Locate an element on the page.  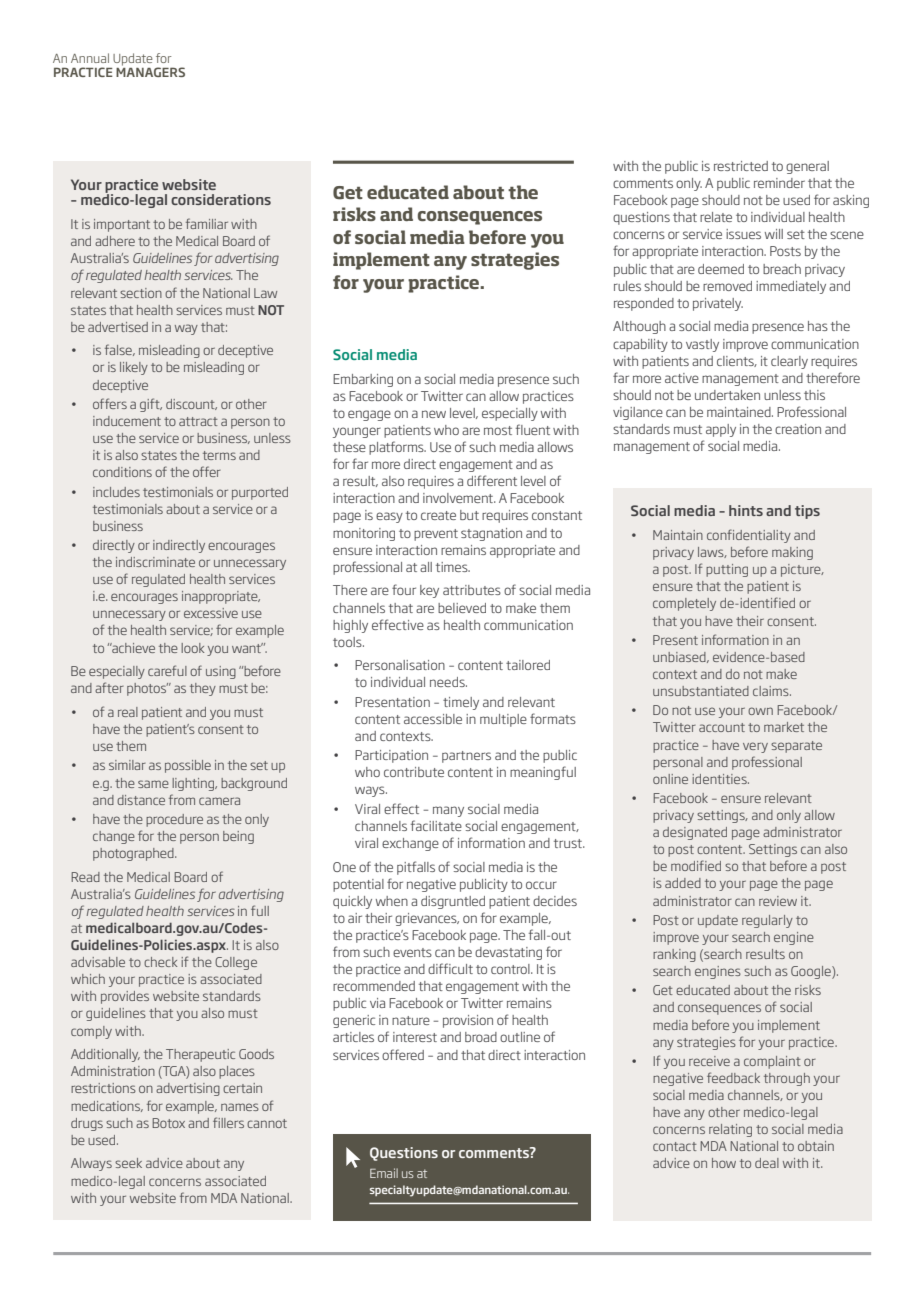
relating is located at coordinates (730, 1130).
